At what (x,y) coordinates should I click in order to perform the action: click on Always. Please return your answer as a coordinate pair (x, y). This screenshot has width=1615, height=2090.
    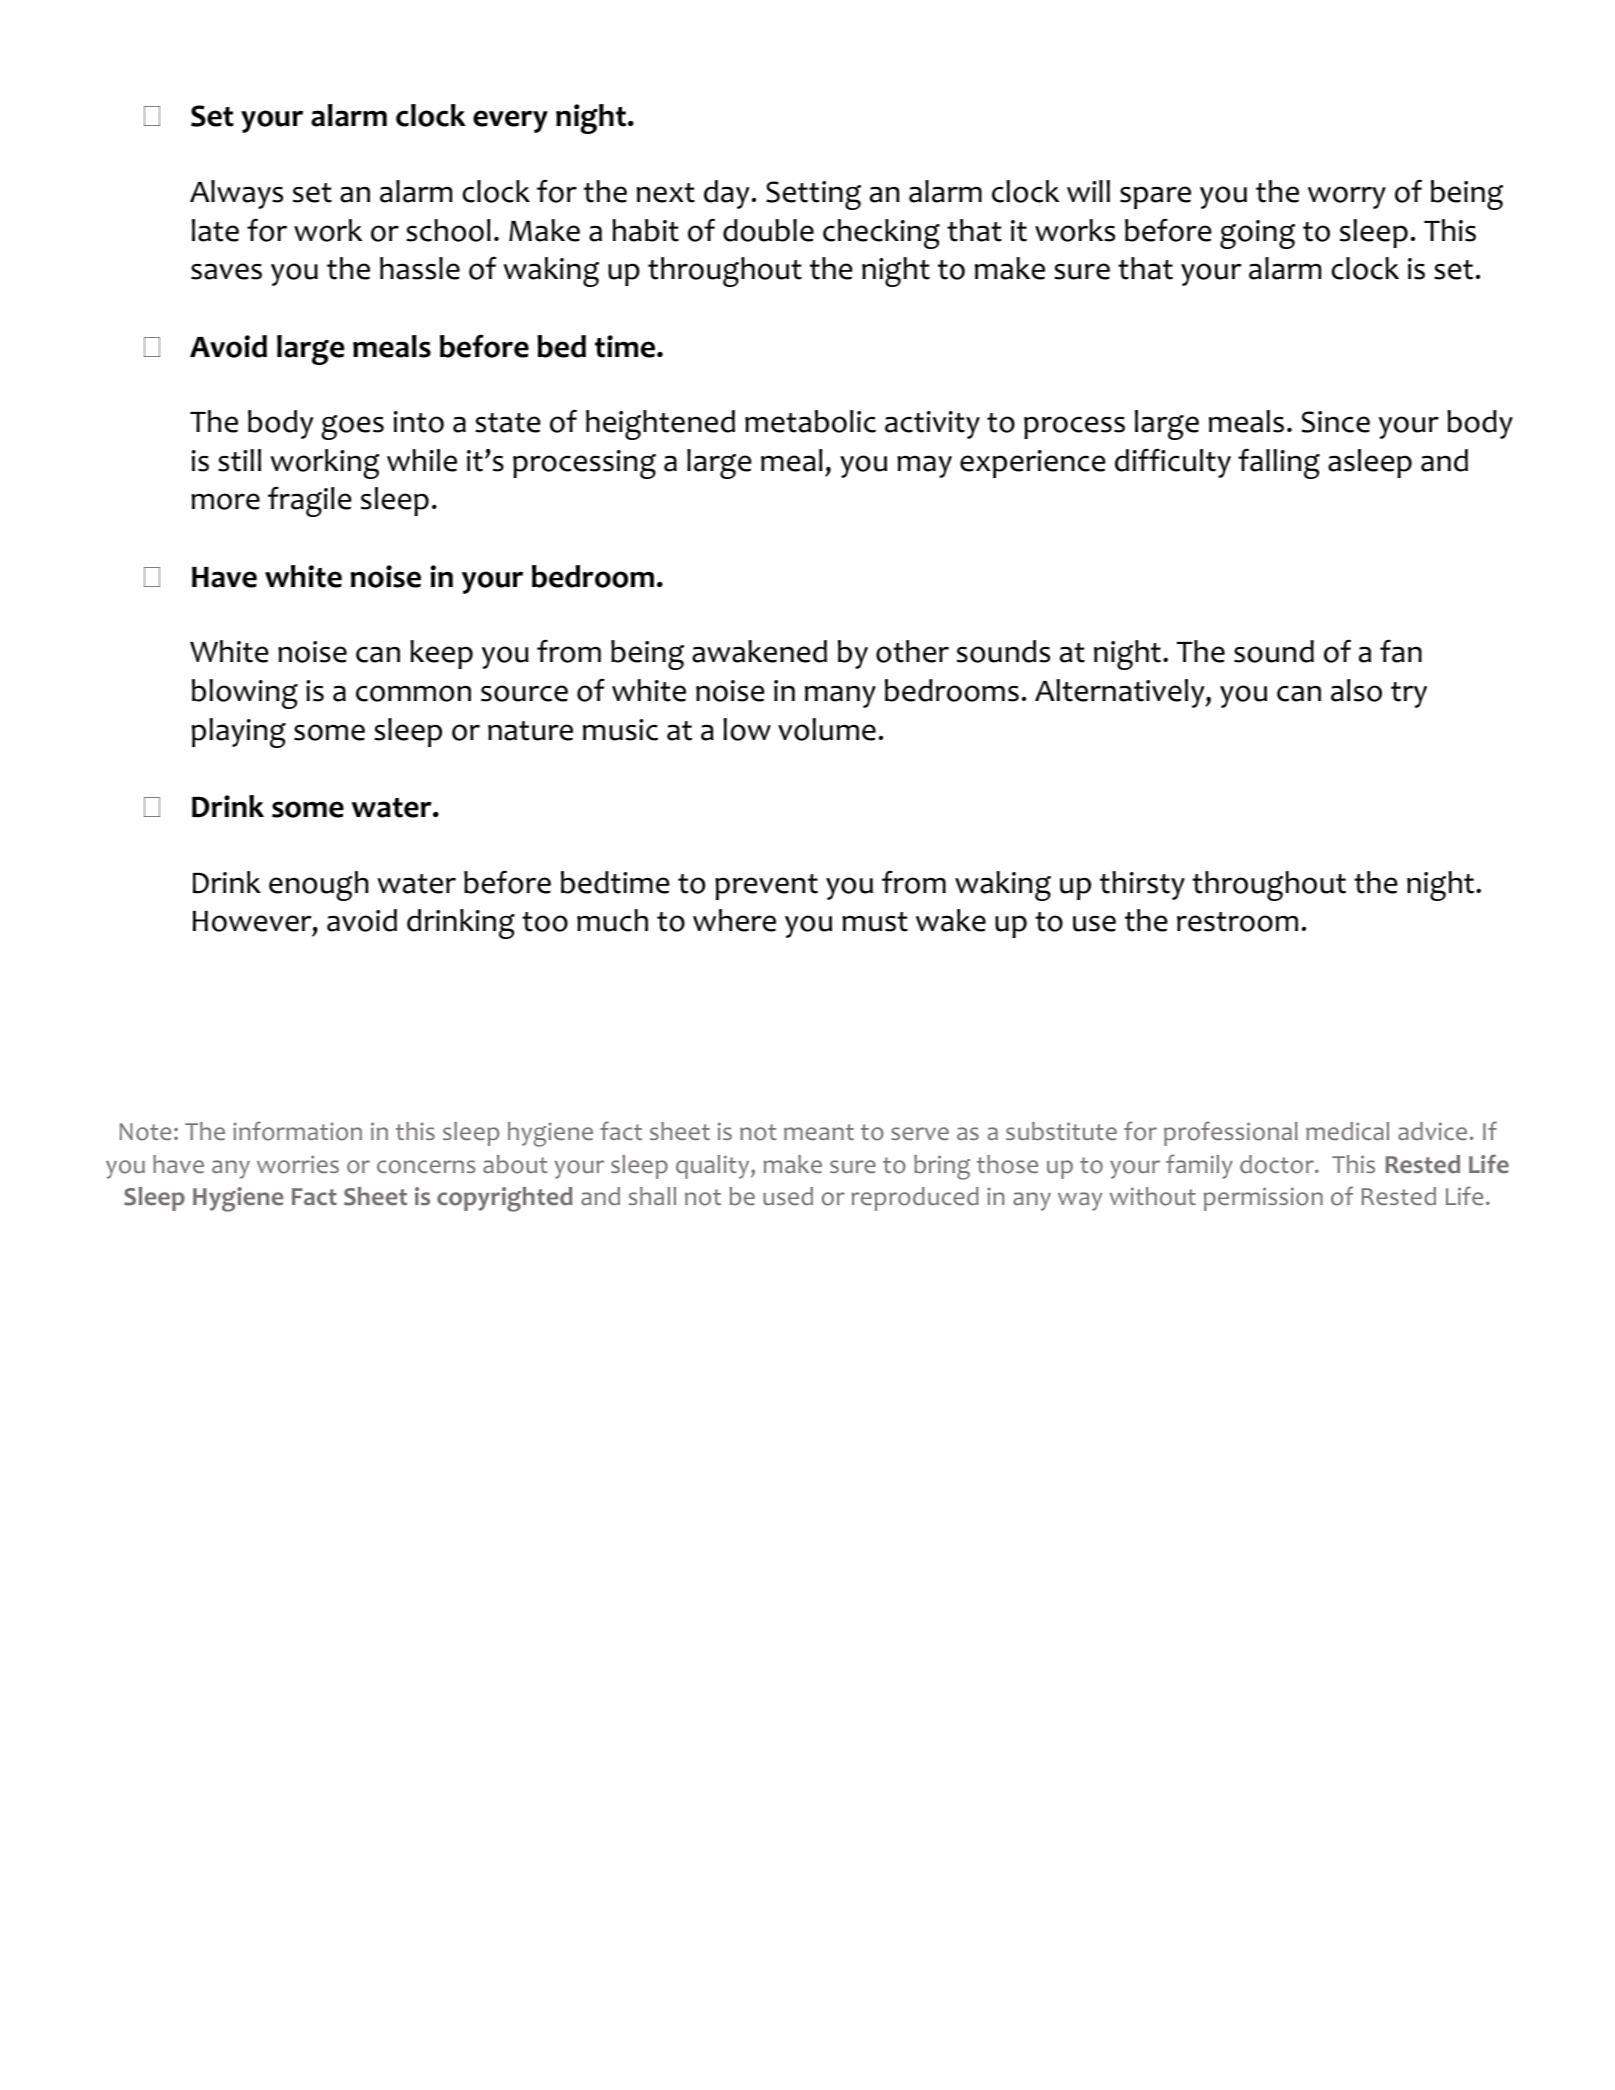
    Looking at the image, I should click on (236, 194).
